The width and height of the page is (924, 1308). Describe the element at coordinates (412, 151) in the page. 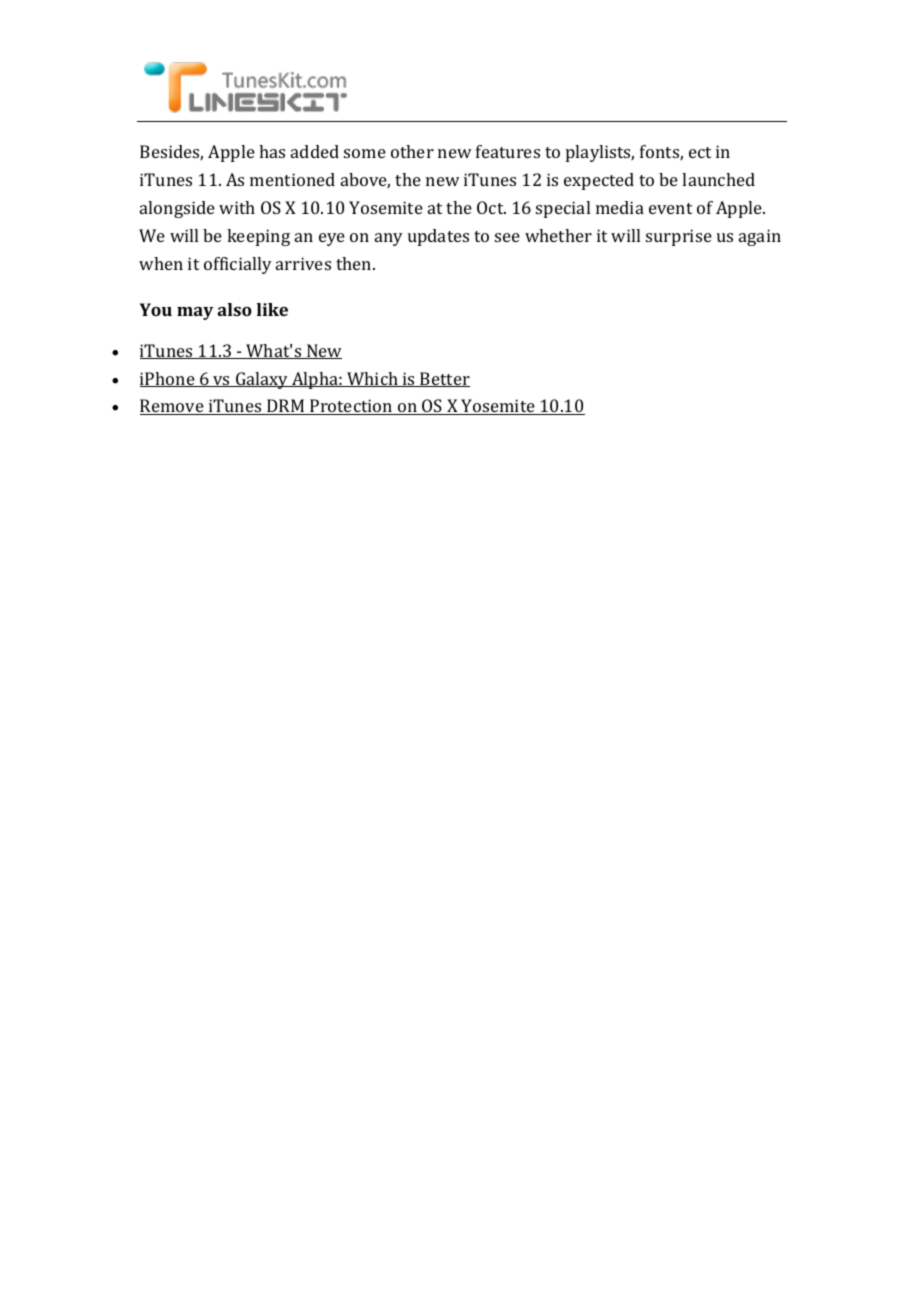

I see `other` at that location.
